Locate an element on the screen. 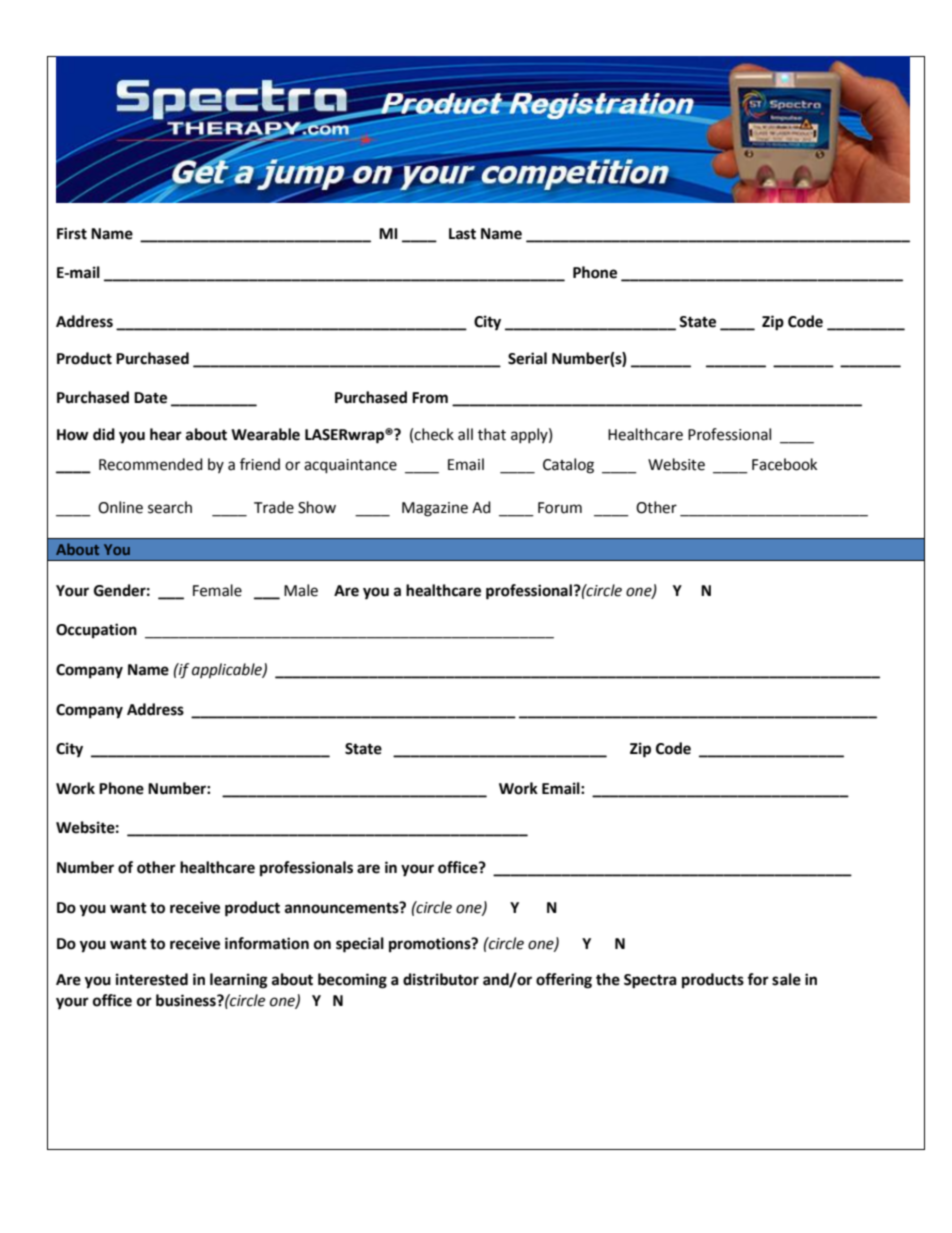  Magazine is located at coordinates (435, 509).
